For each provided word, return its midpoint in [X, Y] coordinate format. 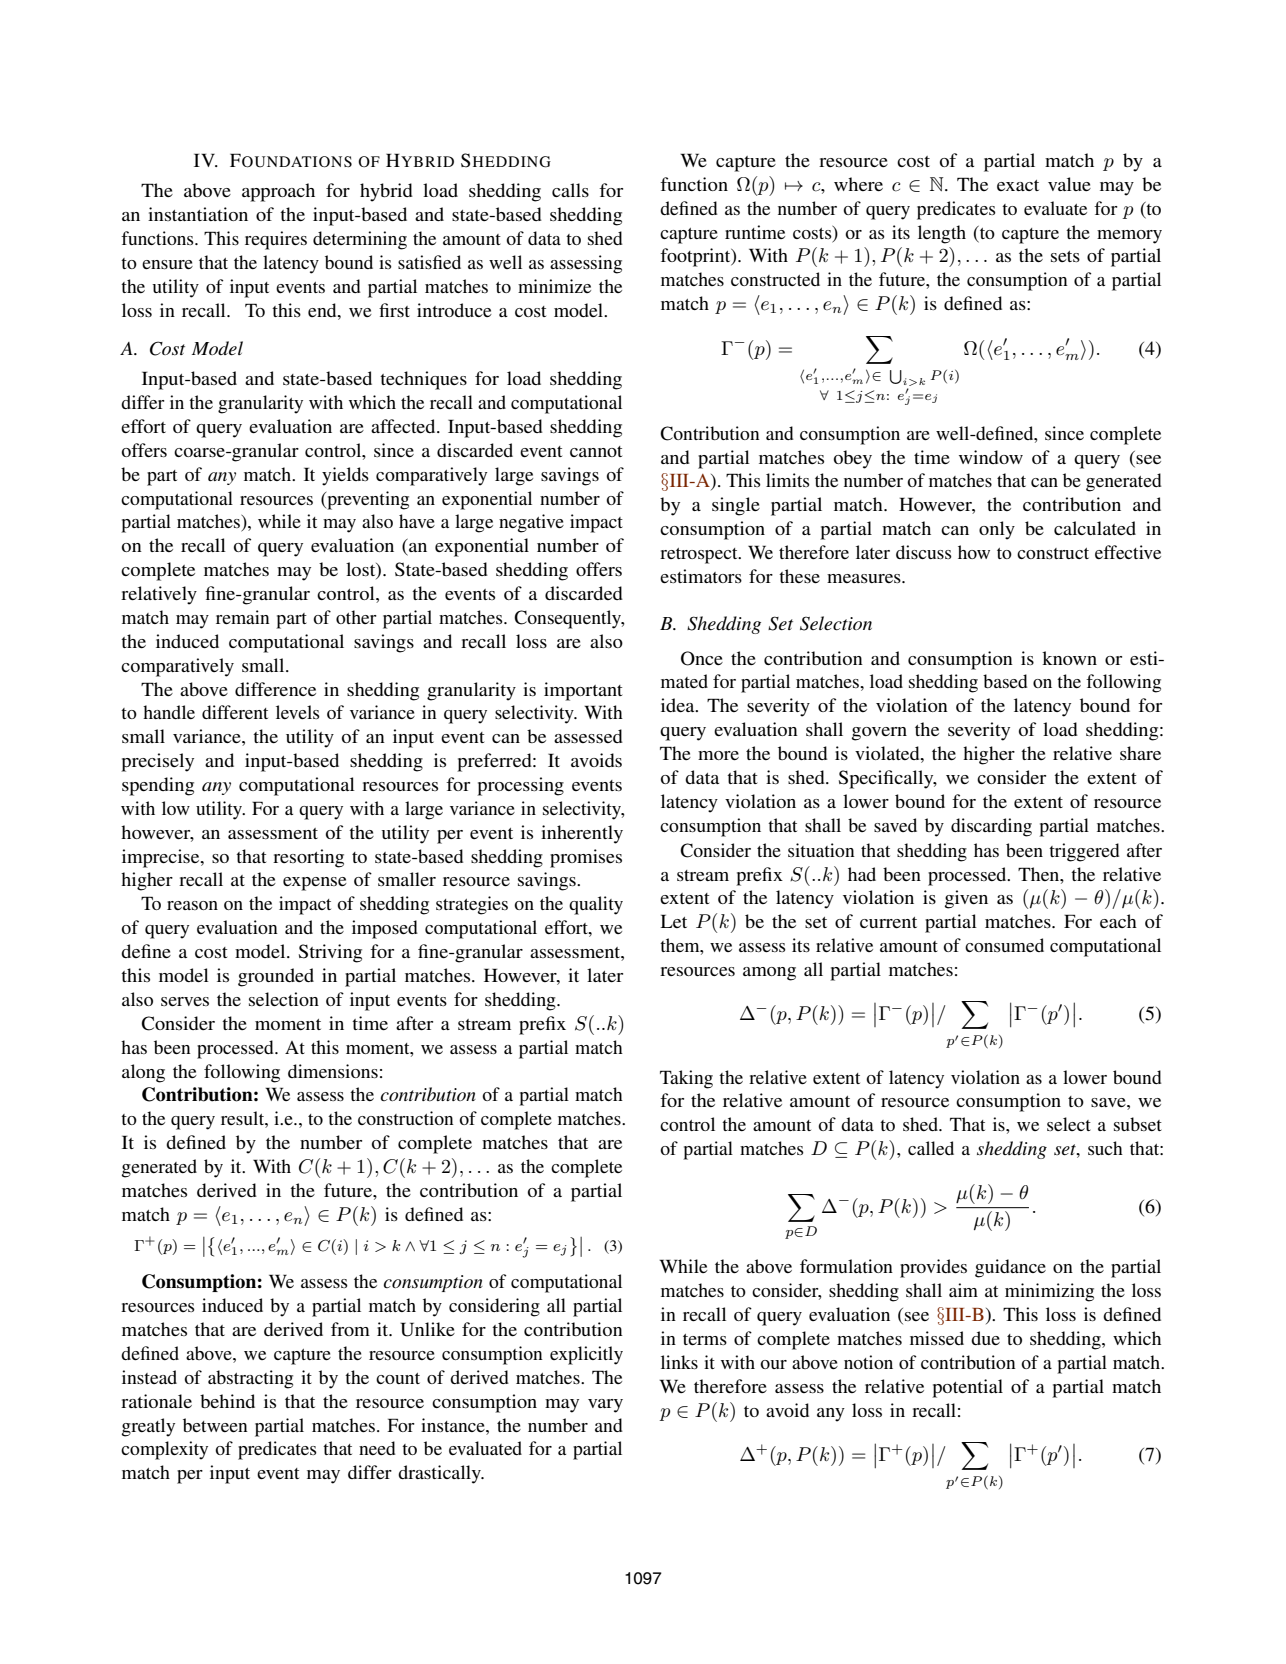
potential [967, 1388]
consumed [1004, 945]
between [215, 1425]
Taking [686, 1079]
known [1069, 658]
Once [702, 658]
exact [1018, 185]
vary [605, 1406]
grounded [276, 977]
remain [243, 617]
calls [570, 190]
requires [276, 240]
